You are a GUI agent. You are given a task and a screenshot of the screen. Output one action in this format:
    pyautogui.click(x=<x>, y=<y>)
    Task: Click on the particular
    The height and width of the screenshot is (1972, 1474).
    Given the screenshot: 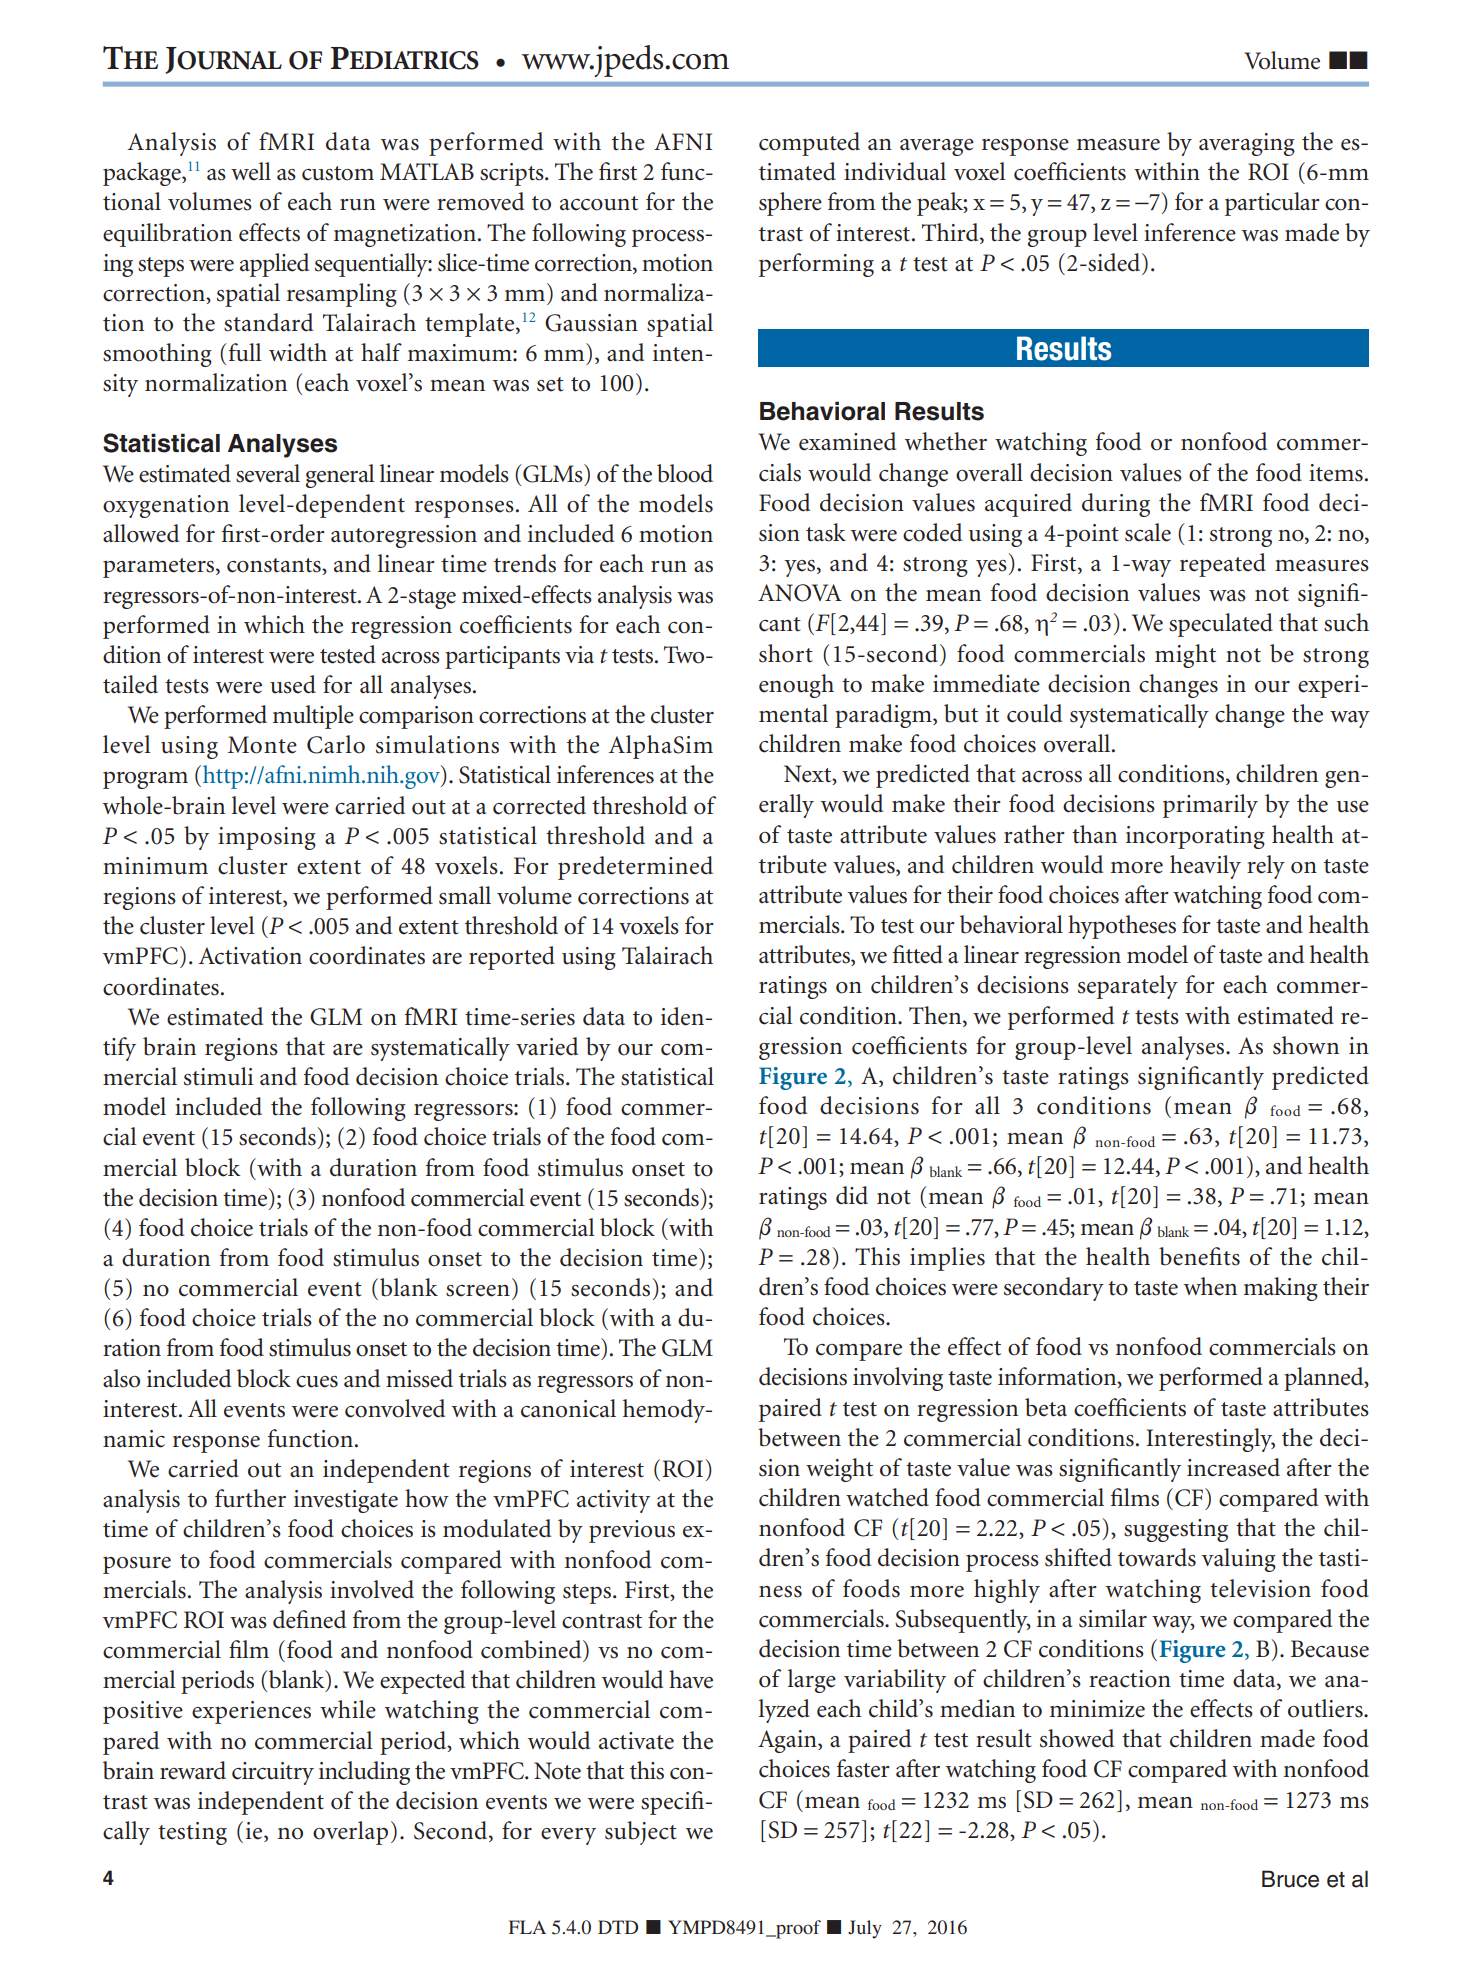 What is the action you would take?
    pyautogui.click(x=1272, y=204)
